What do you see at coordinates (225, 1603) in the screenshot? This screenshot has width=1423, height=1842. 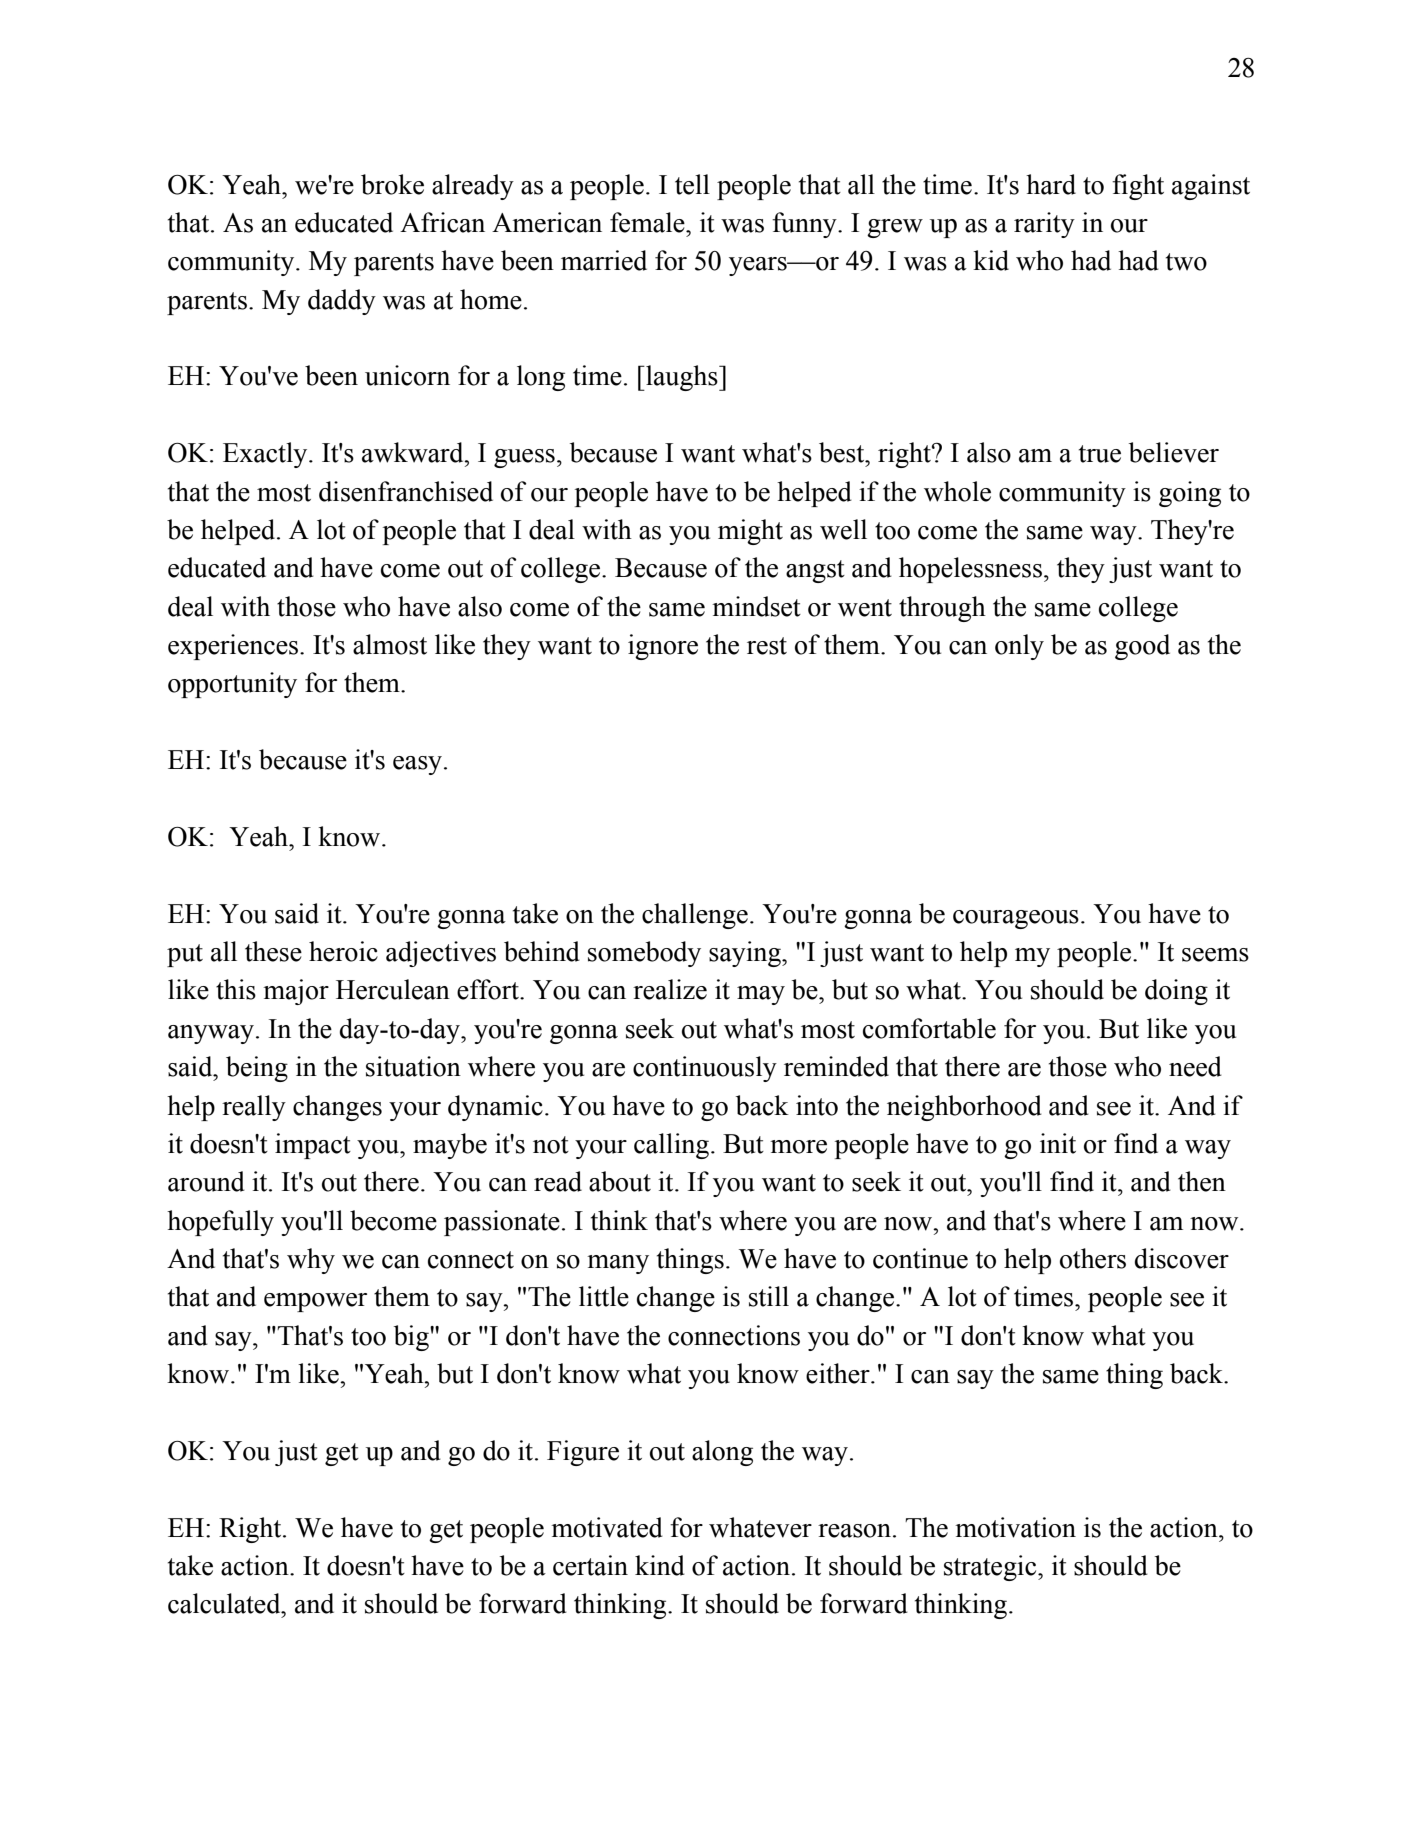 I see `calculated` at bounding box center [225, 1603].
